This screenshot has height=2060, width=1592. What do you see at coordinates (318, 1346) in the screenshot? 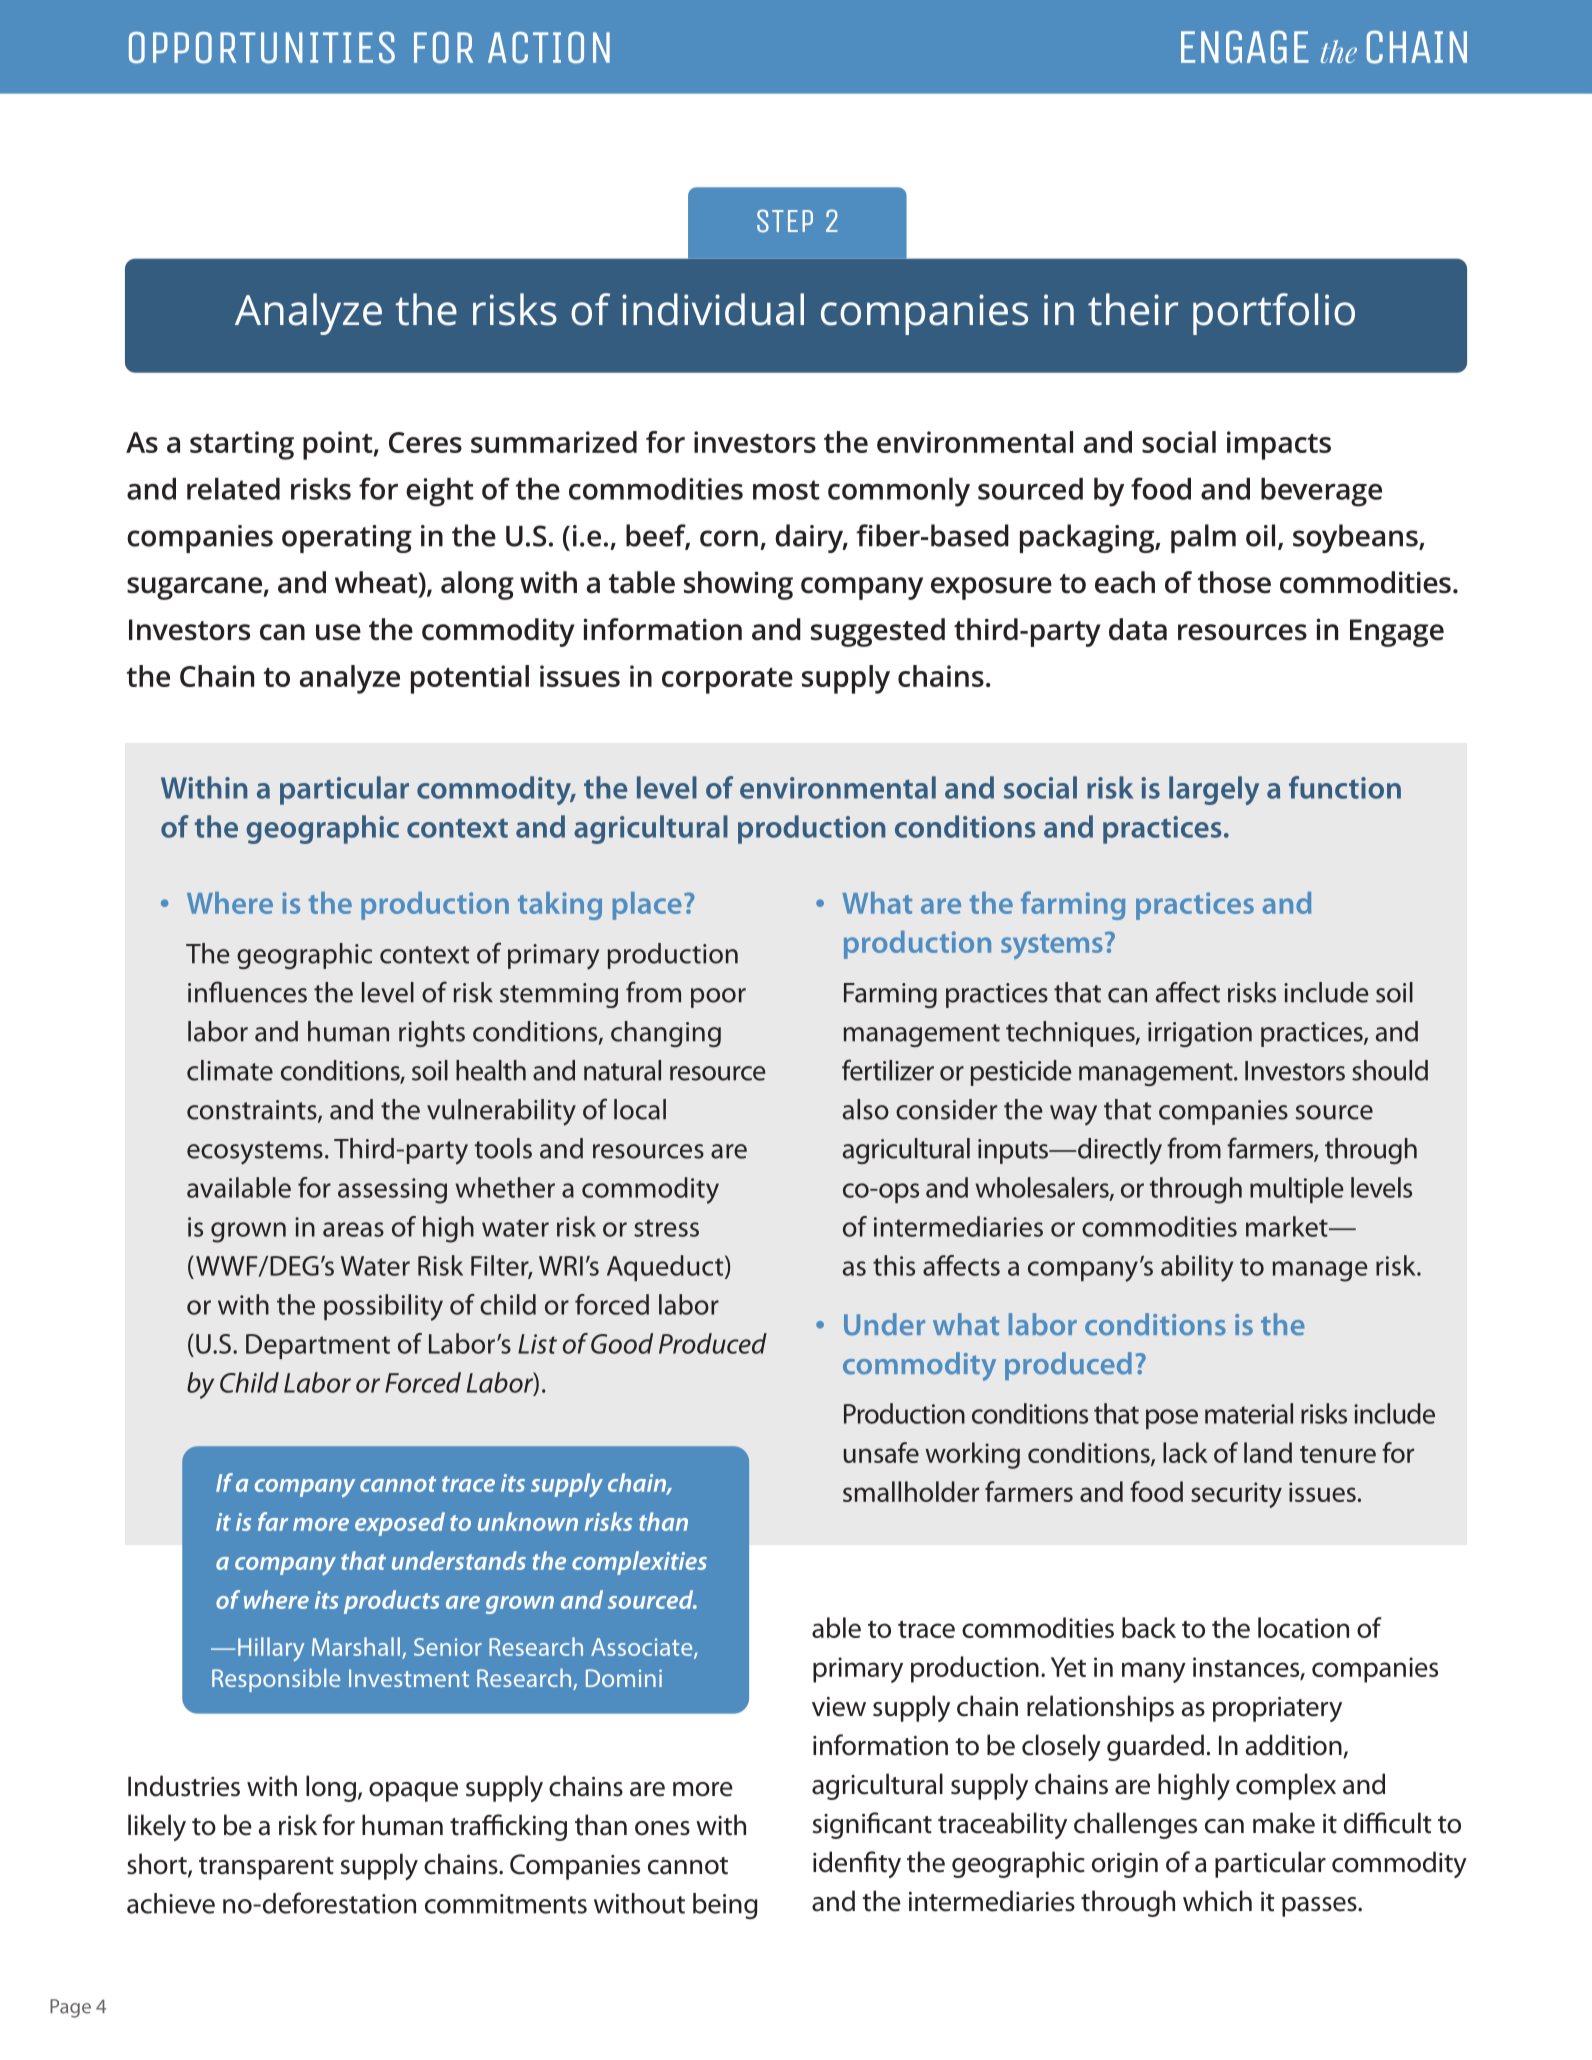
I see `Department` at bounding box center [318, 1346].
